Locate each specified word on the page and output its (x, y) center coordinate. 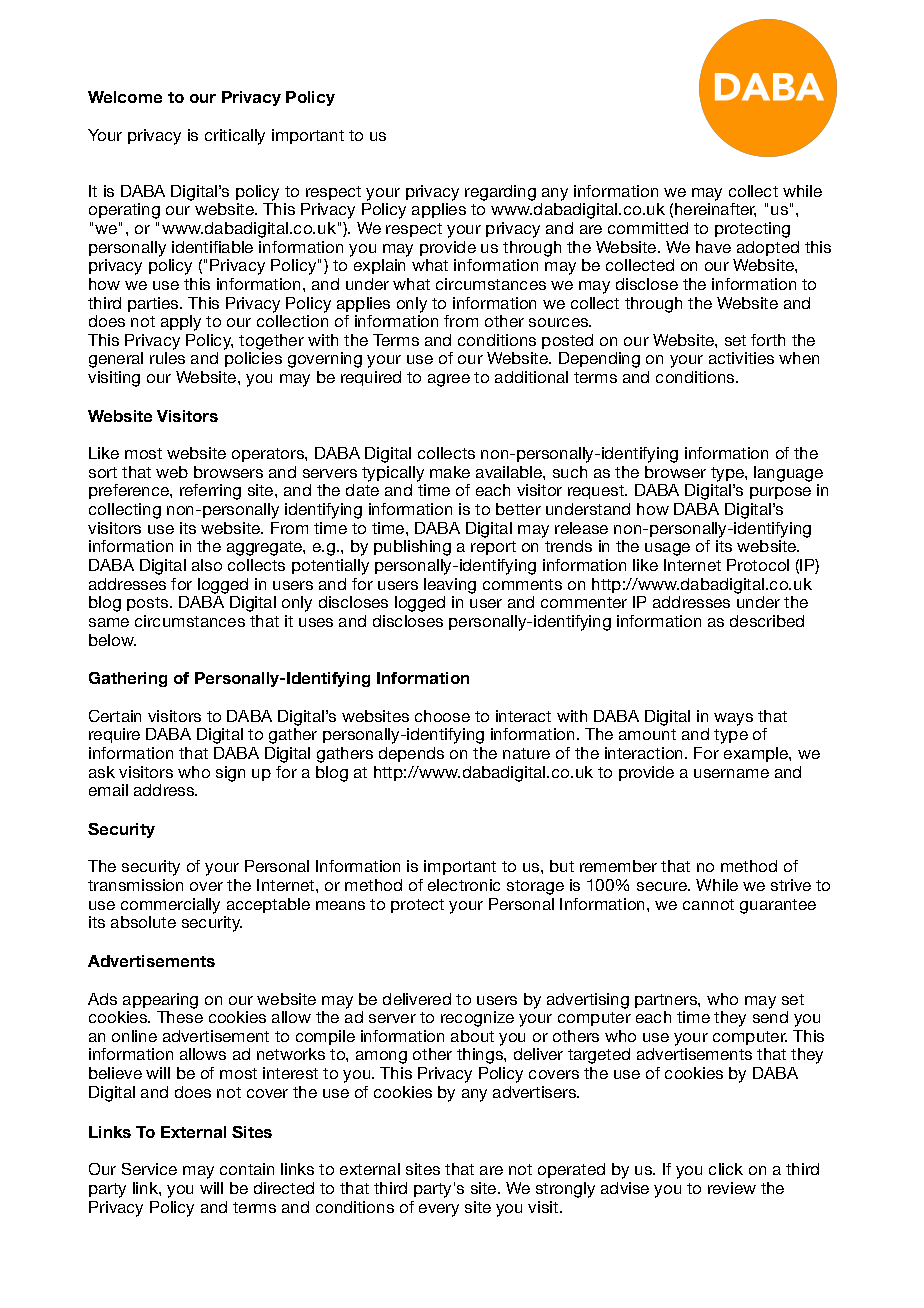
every (439, 1210)
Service (149, 1169)
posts (149, 604)
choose (442, 716)
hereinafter (715, 210)
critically (235, 137)
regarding (500, 193)
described (767, 621)
